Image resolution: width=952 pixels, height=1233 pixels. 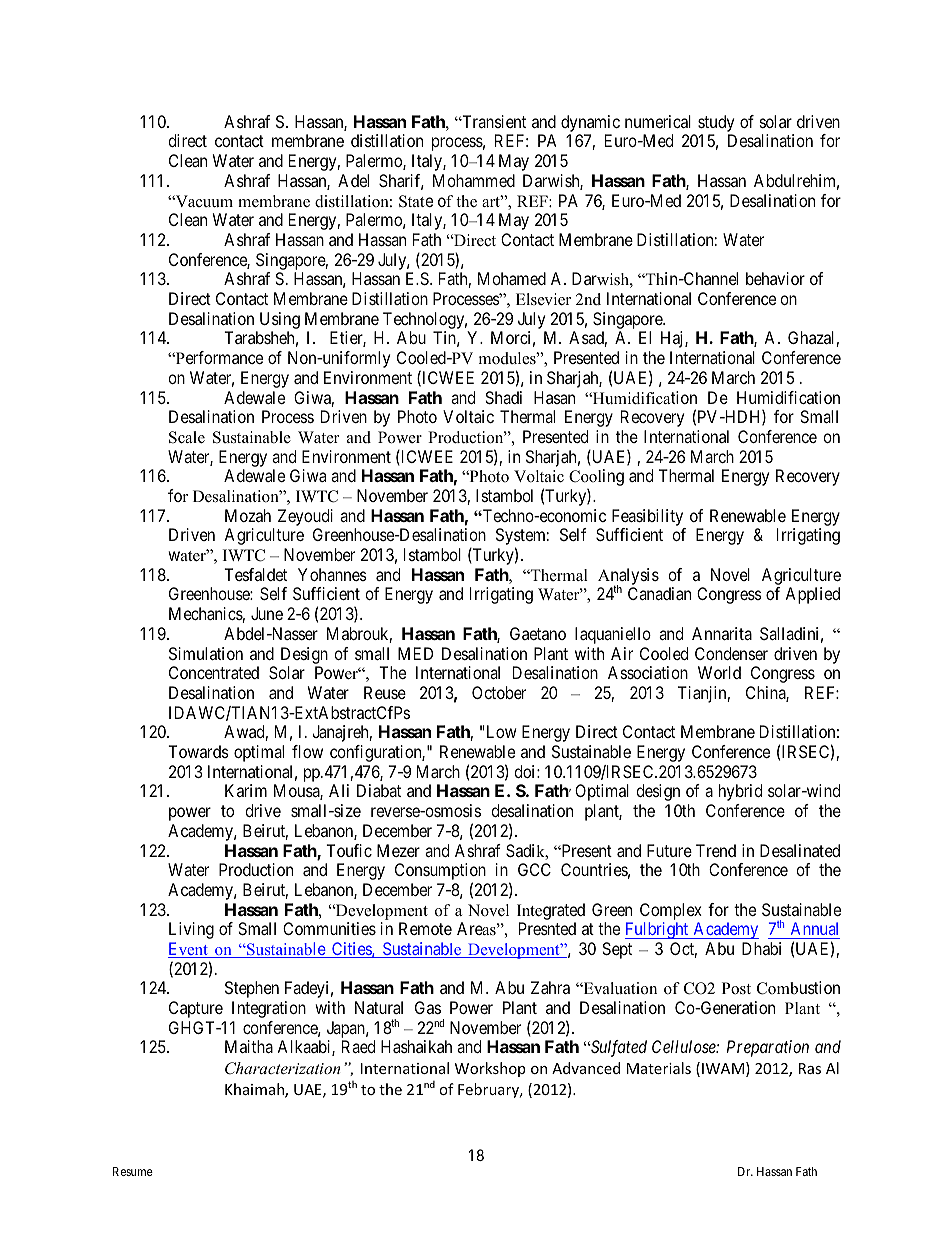 What do you see at coordinates (206, 653) in the document?
I see `Simulation` at bounding box center [206, 653].
